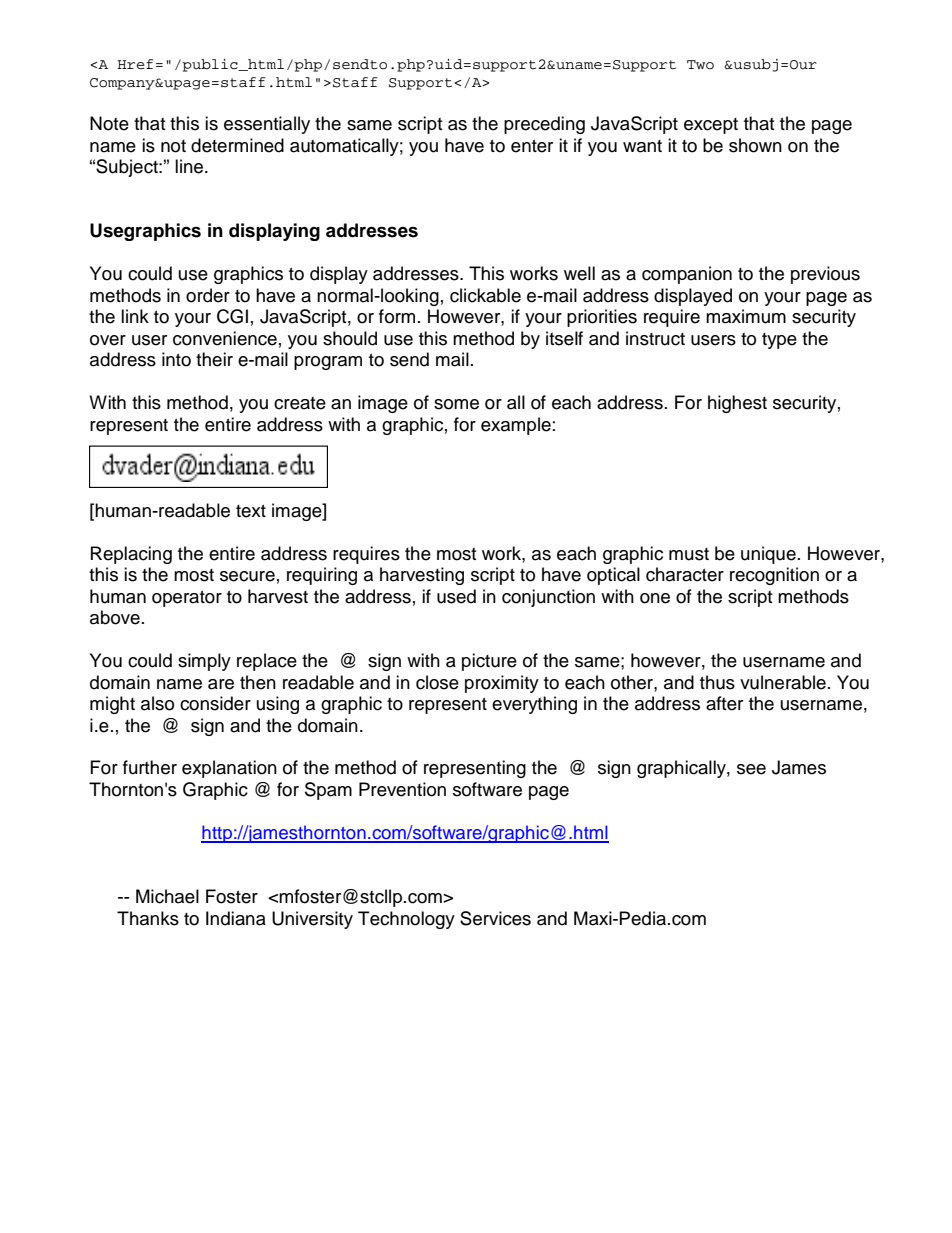 The height and width of the screenshot is (1233, 952). What do you see at coordinates (544, 125) in the screenshot?
I see `preceding` at bounding box center [544, 125].
